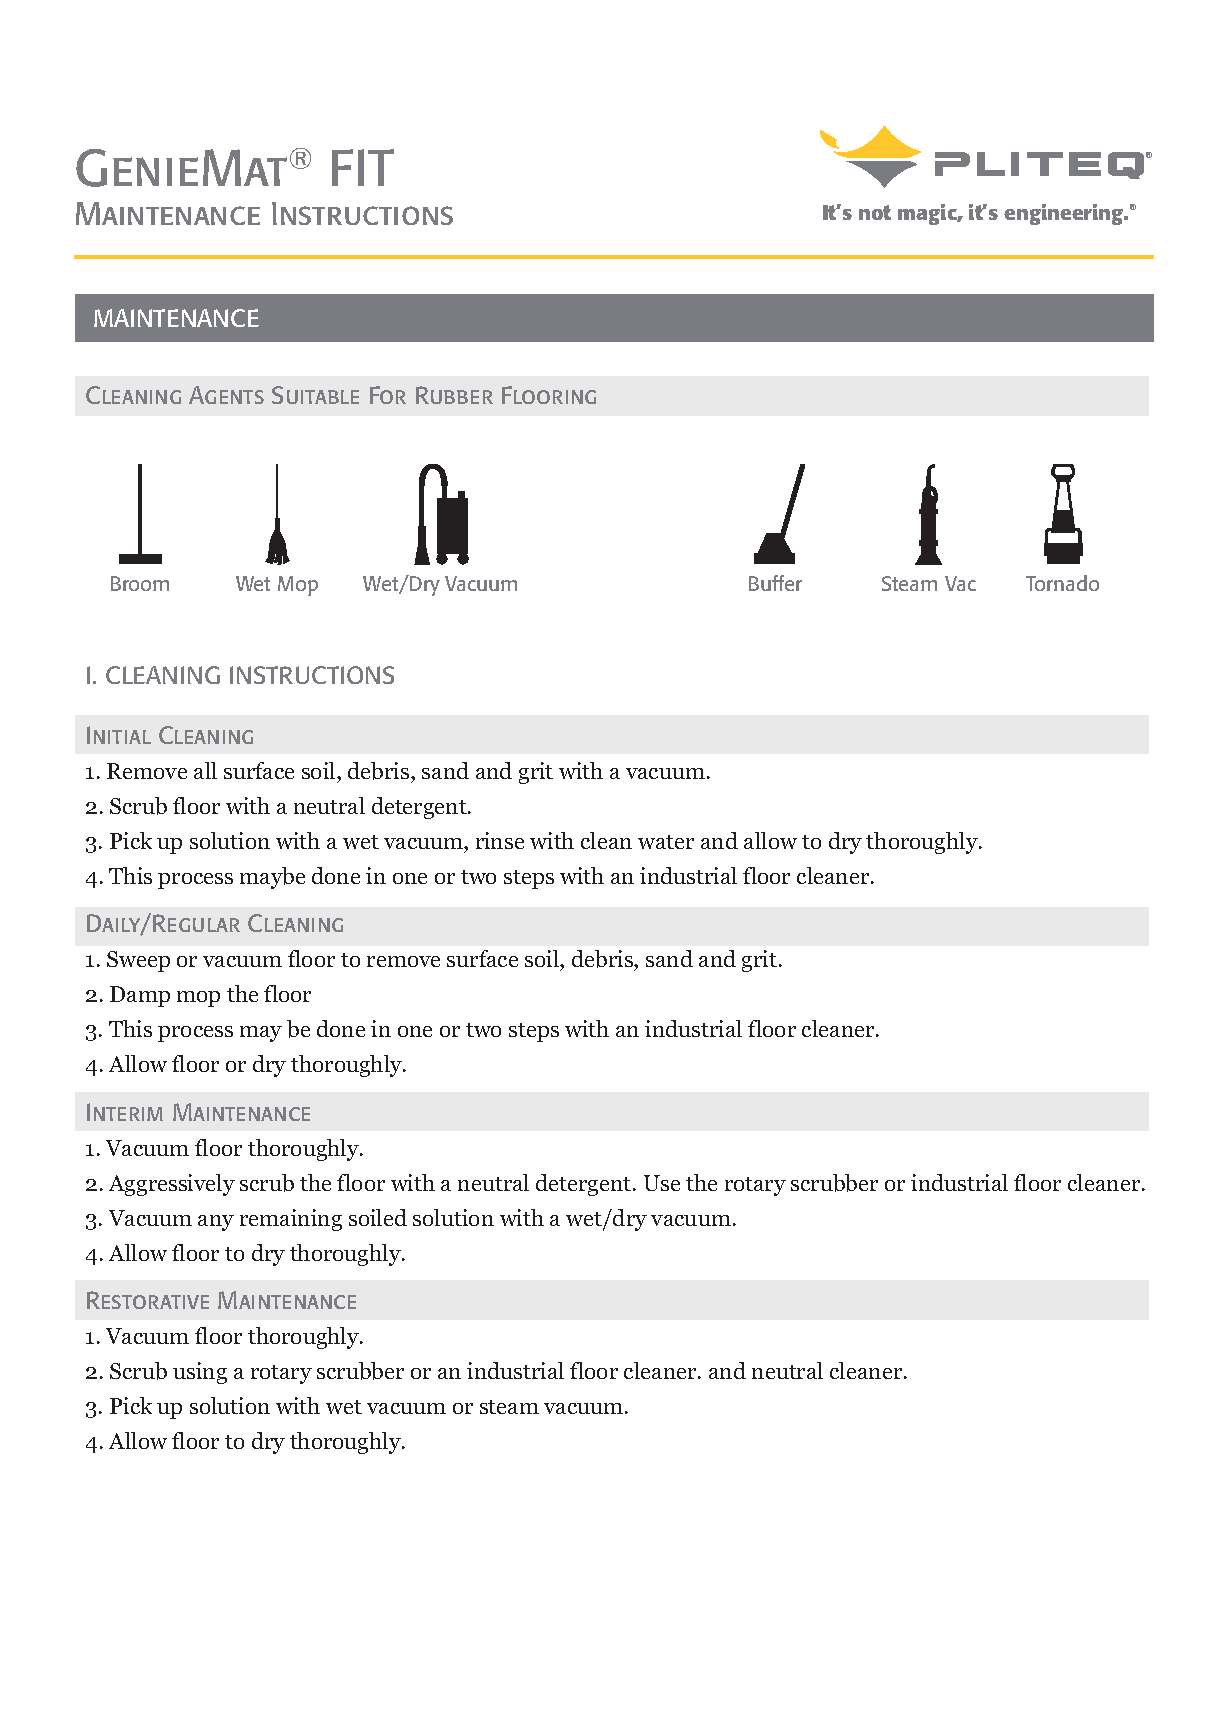 This screenshot has height=1736, width=1228. I want to click on water, so click(666, 842).
